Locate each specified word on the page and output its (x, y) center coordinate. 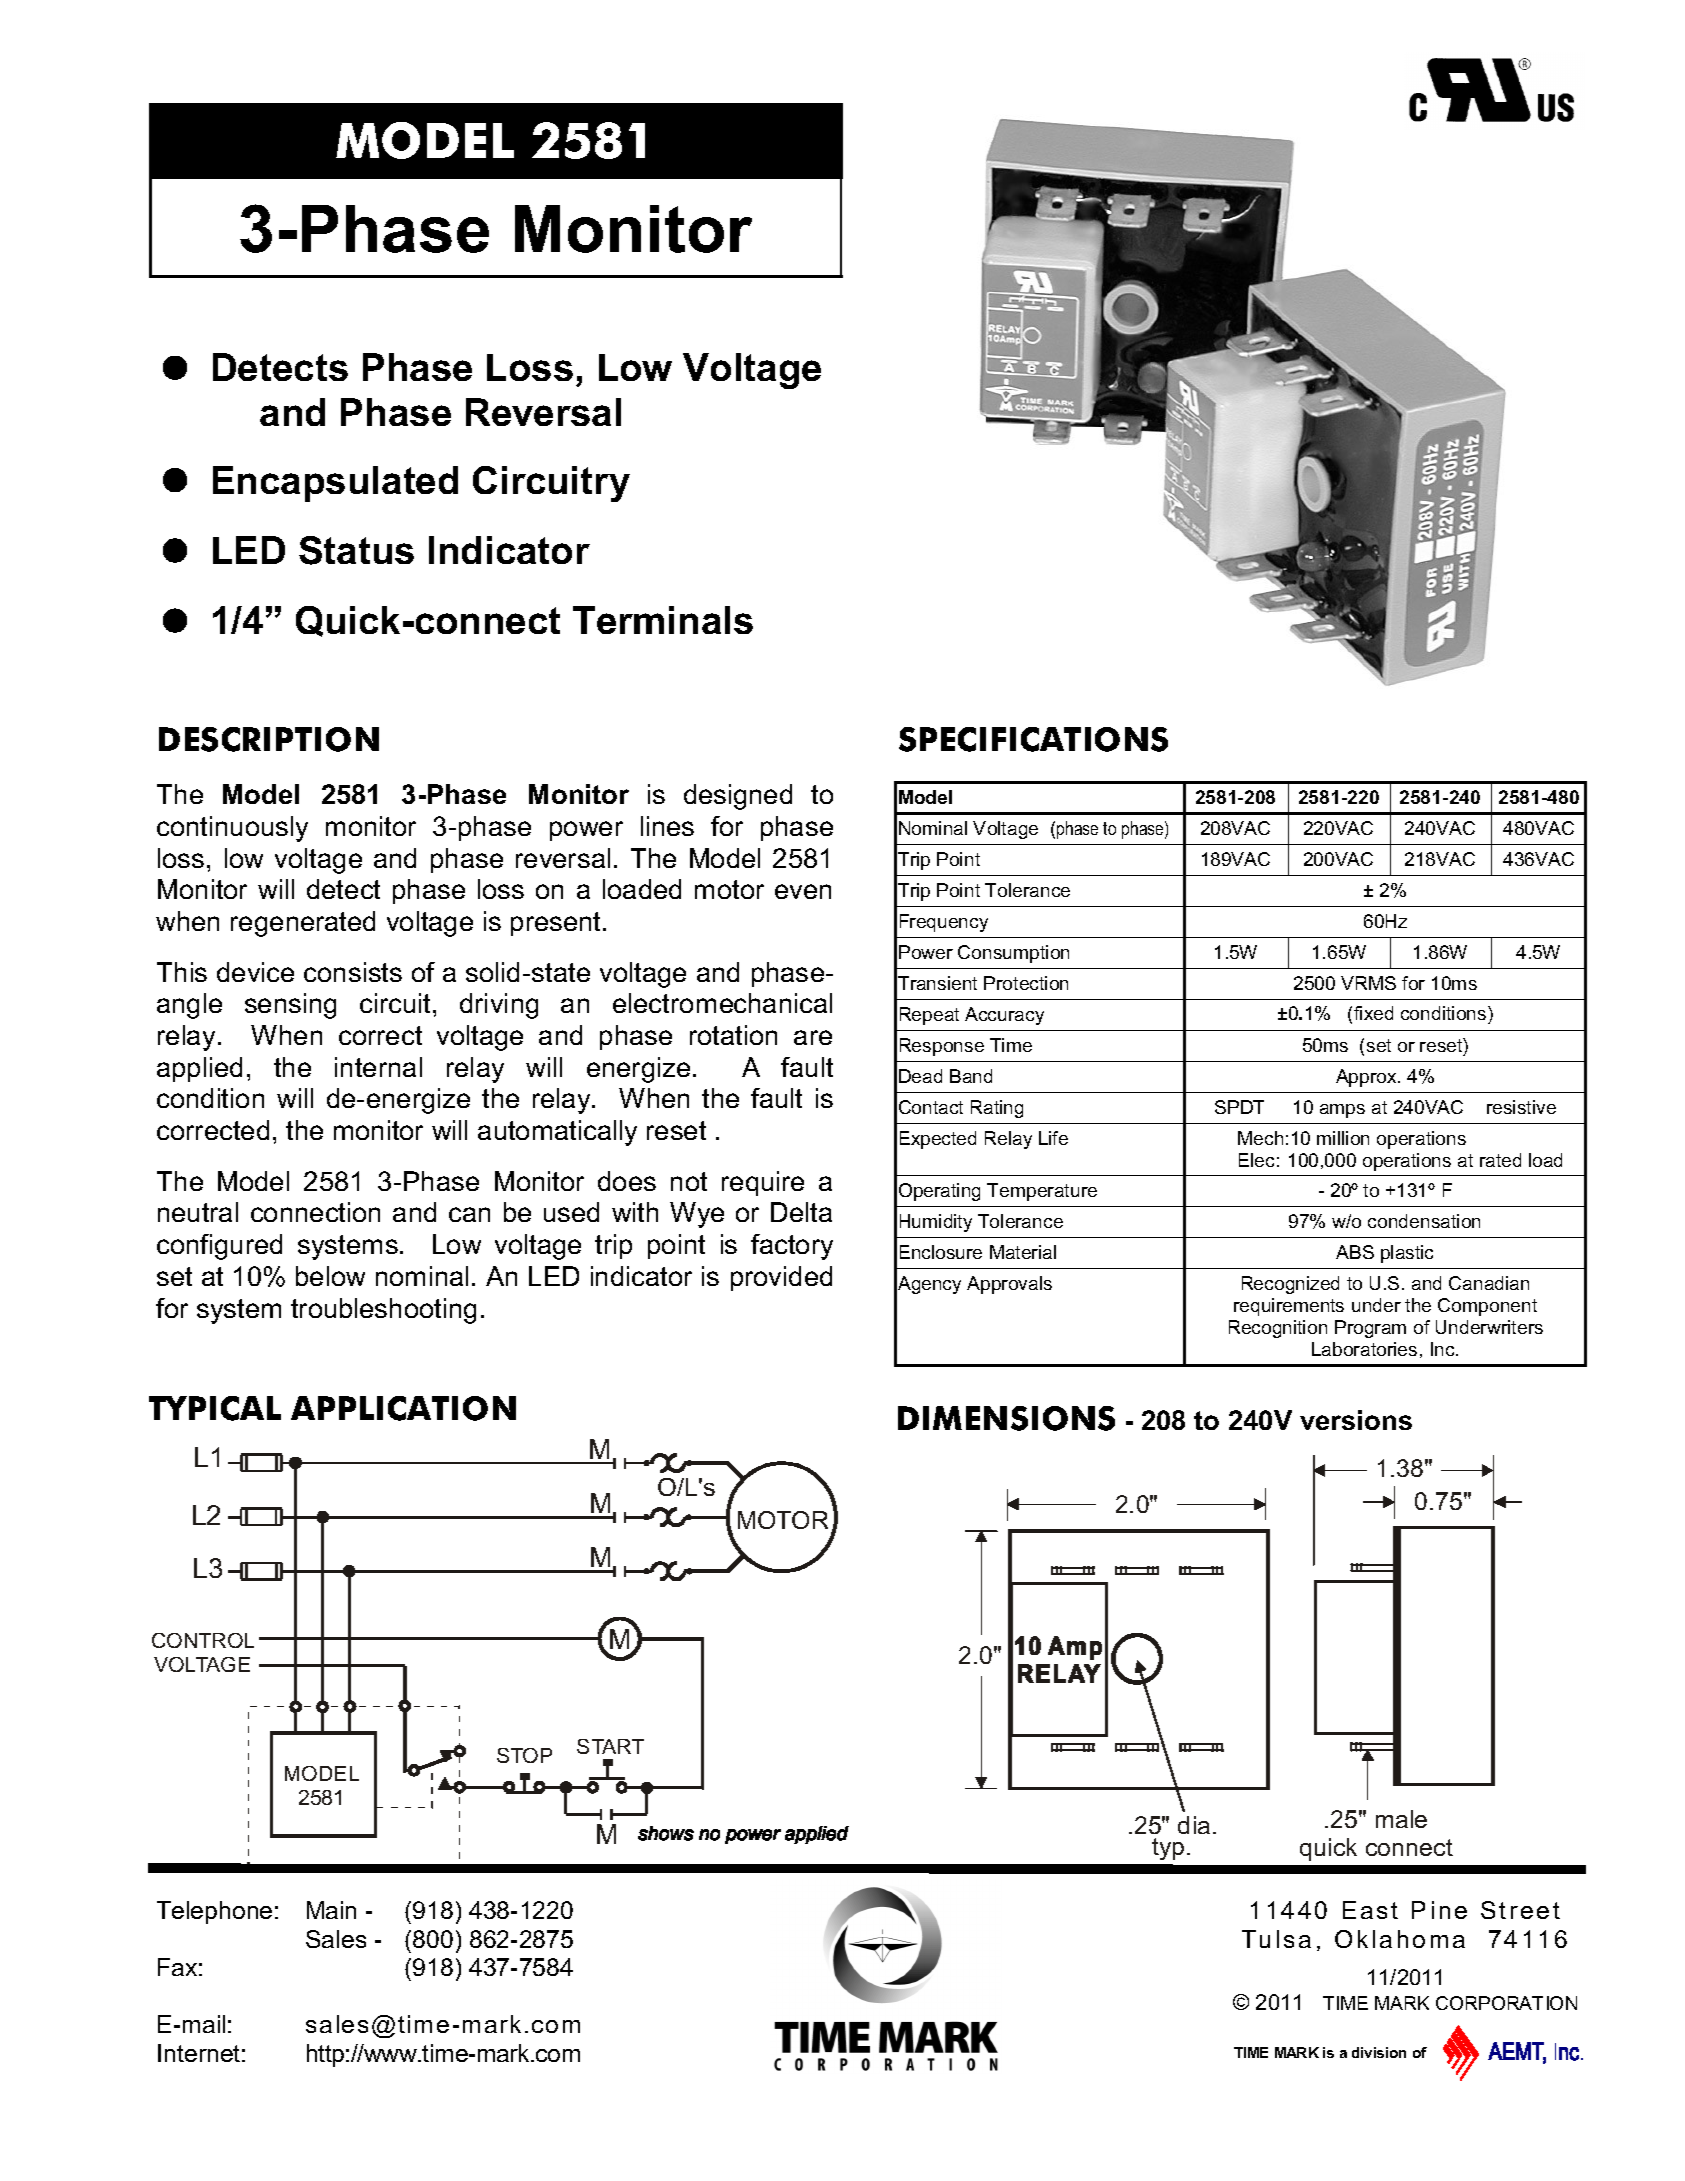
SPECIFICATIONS (1033, 739)
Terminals (663, 620)
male (1401, 1819)
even (803, 891)
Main (331, 1910)
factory (792, 1247)
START (610, 1746)
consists (353, 972)
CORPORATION (1506, 2003)
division (1379, 2052)
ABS (1355, 1252)
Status (356, 550)
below (330, 1276)
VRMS (1368, 983)
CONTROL (203, 1640)
